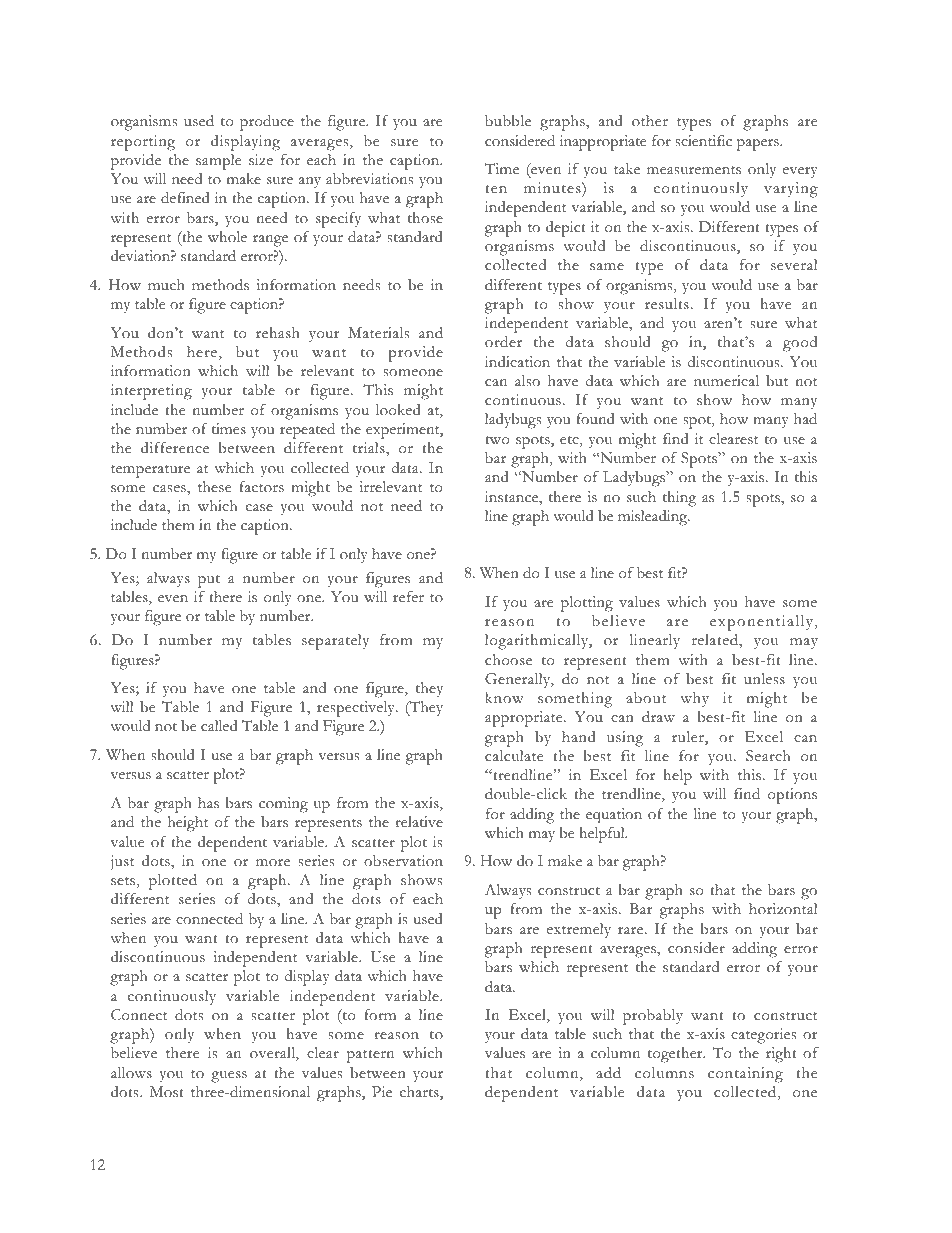 This screenshot has height=1233, width=952. I want to click on sample, so click(218, 162).
